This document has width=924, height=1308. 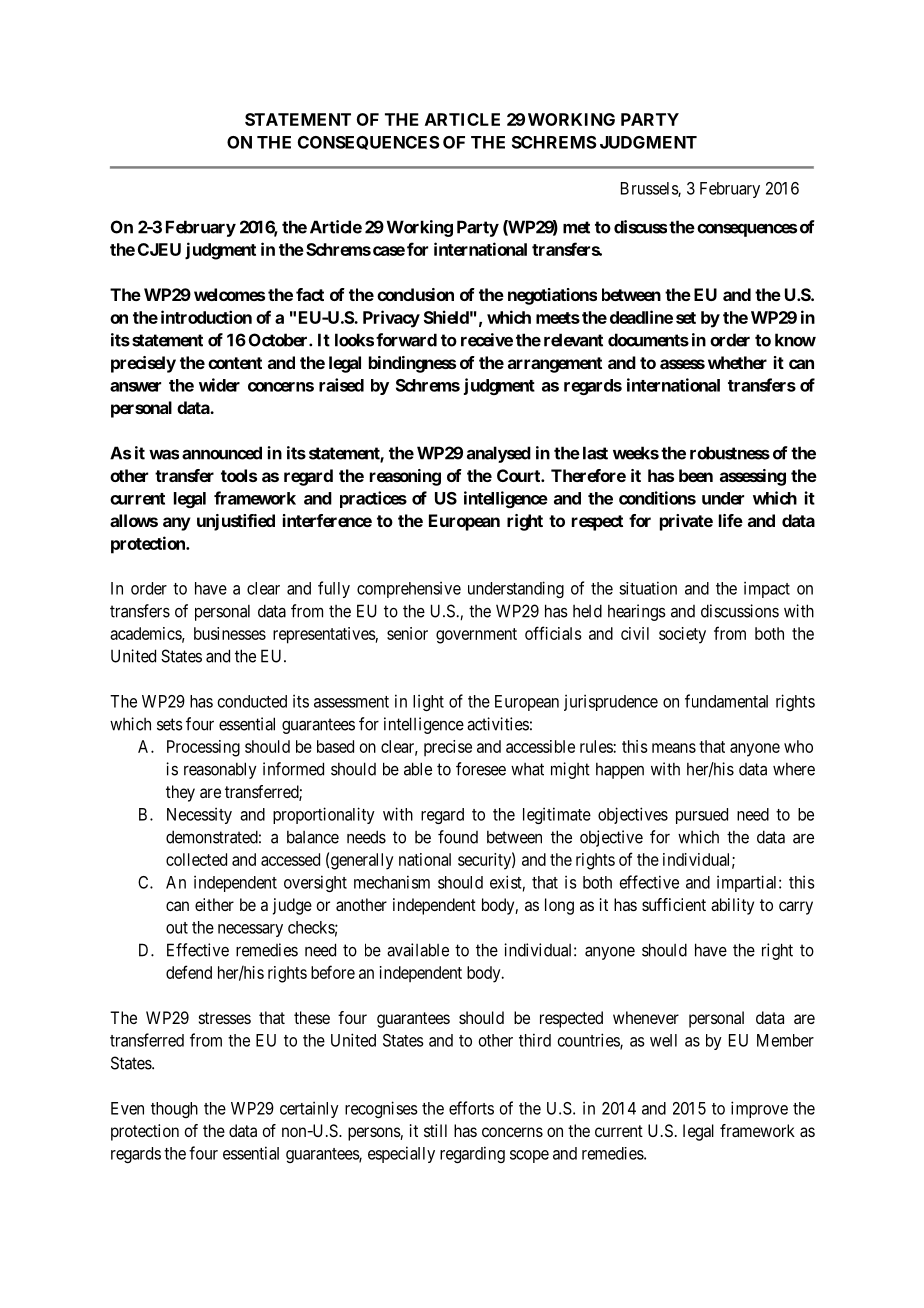 What do you see at coordinates (435, 1130) in the document?
I see `still` at bounding box center [435, 1130].
